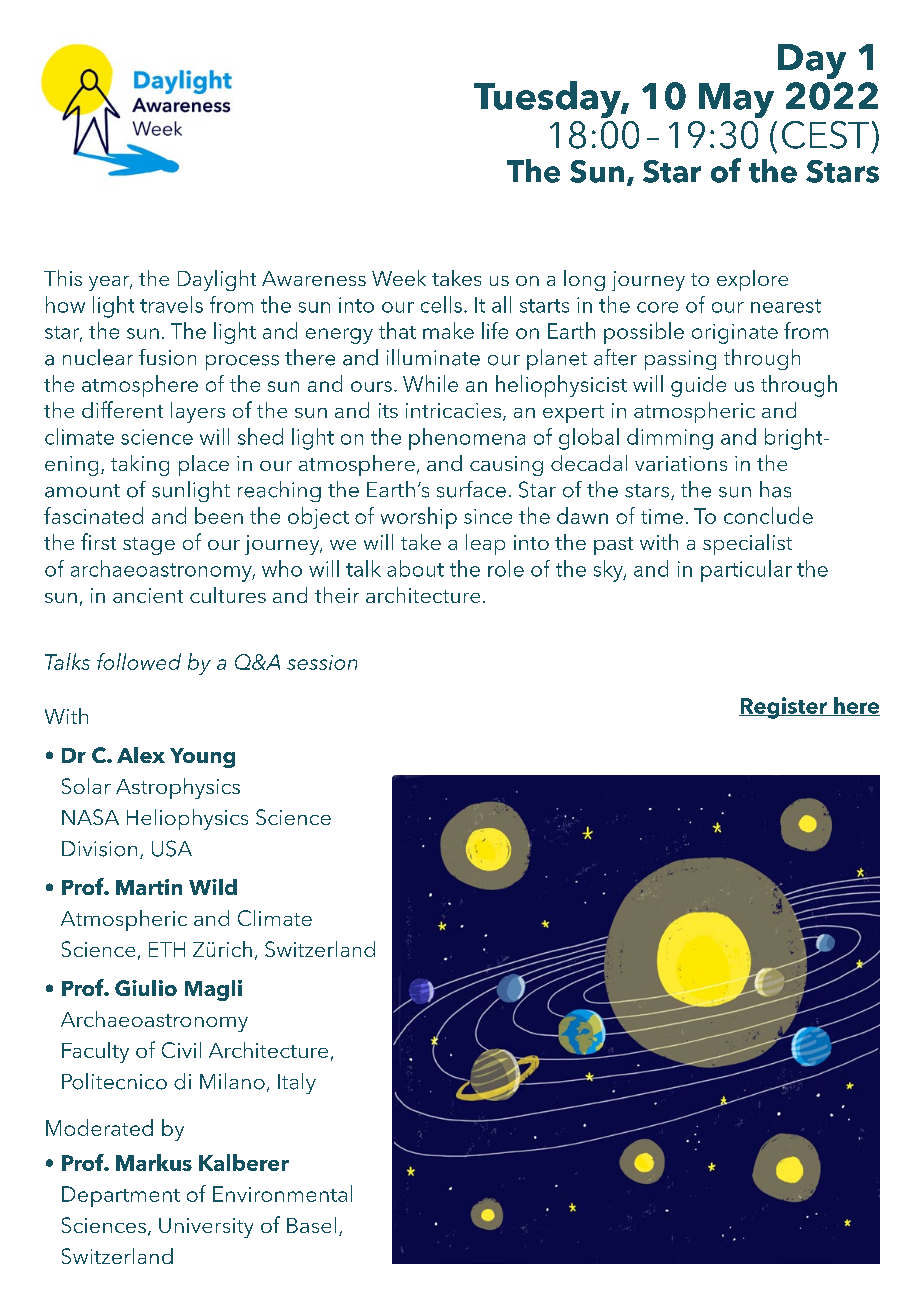  What do you see at coordinates (311, 1225) in the screenshot?
I see `Basel` at bounding box center [311, 1225].
